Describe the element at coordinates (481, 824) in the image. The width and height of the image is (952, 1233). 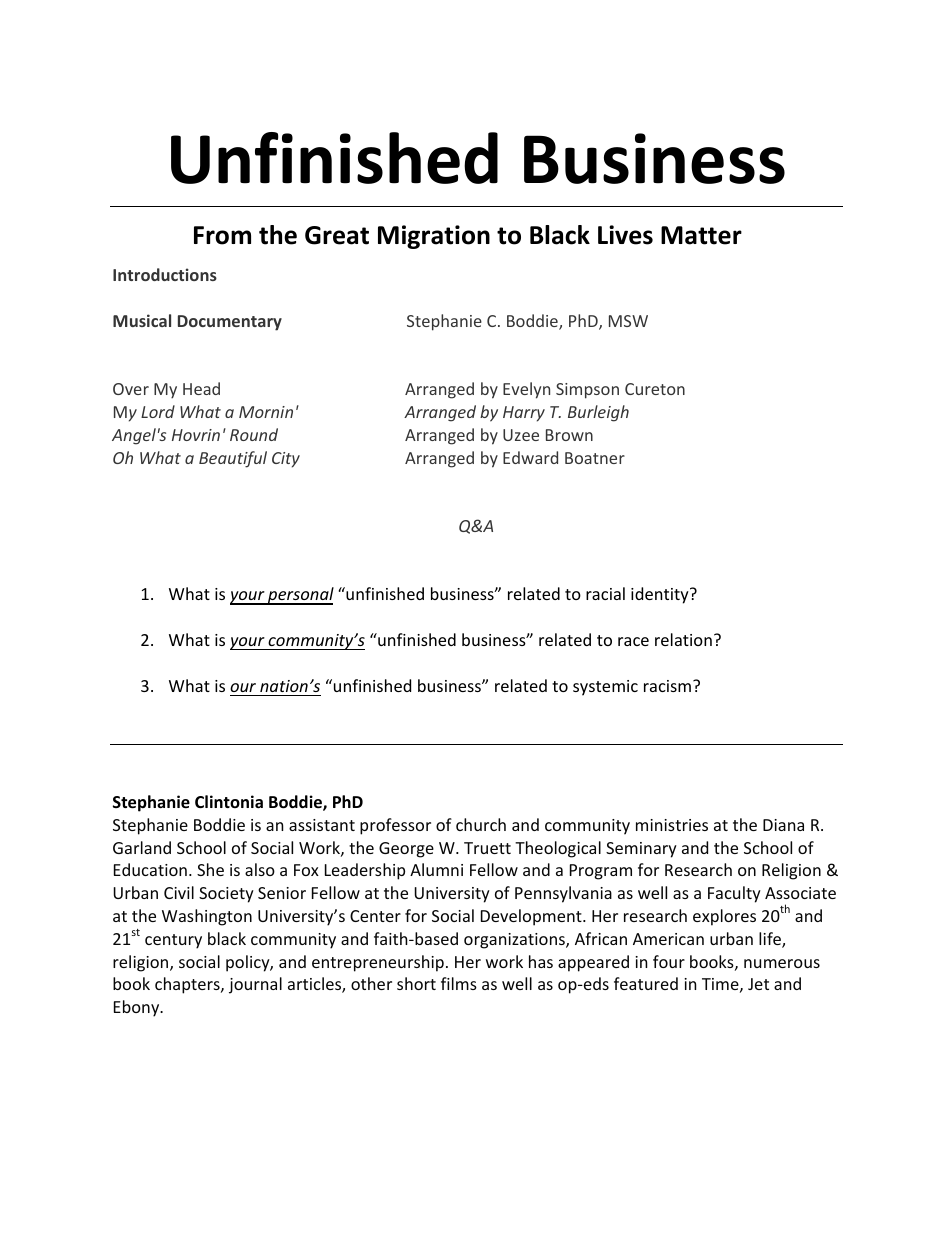
I see `church` at that location.
